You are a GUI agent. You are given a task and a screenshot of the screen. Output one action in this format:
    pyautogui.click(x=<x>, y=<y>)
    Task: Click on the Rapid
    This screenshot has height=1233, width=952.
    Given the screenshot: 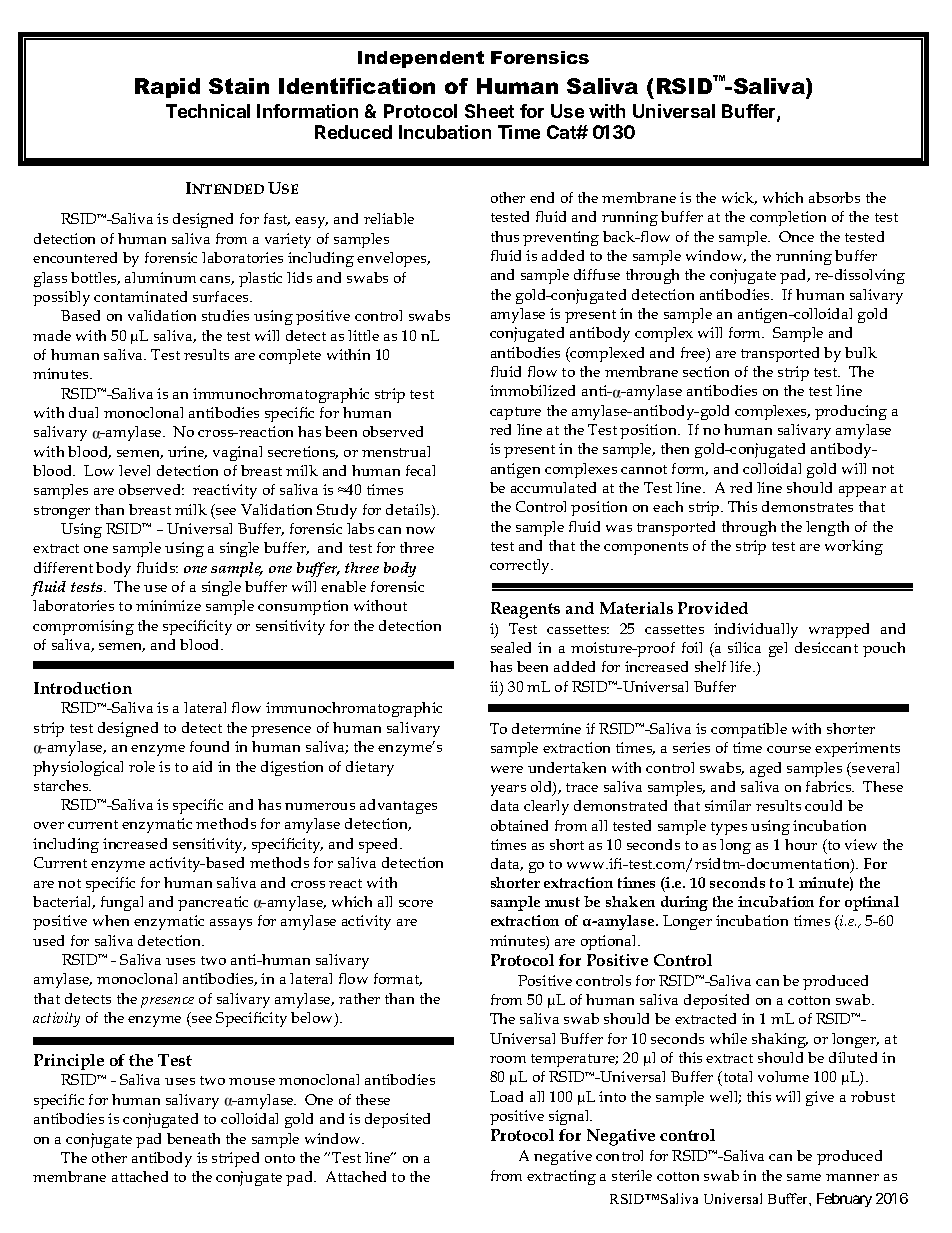 What is the action you would take?
    pyautogui.click(x=167, y=88)
